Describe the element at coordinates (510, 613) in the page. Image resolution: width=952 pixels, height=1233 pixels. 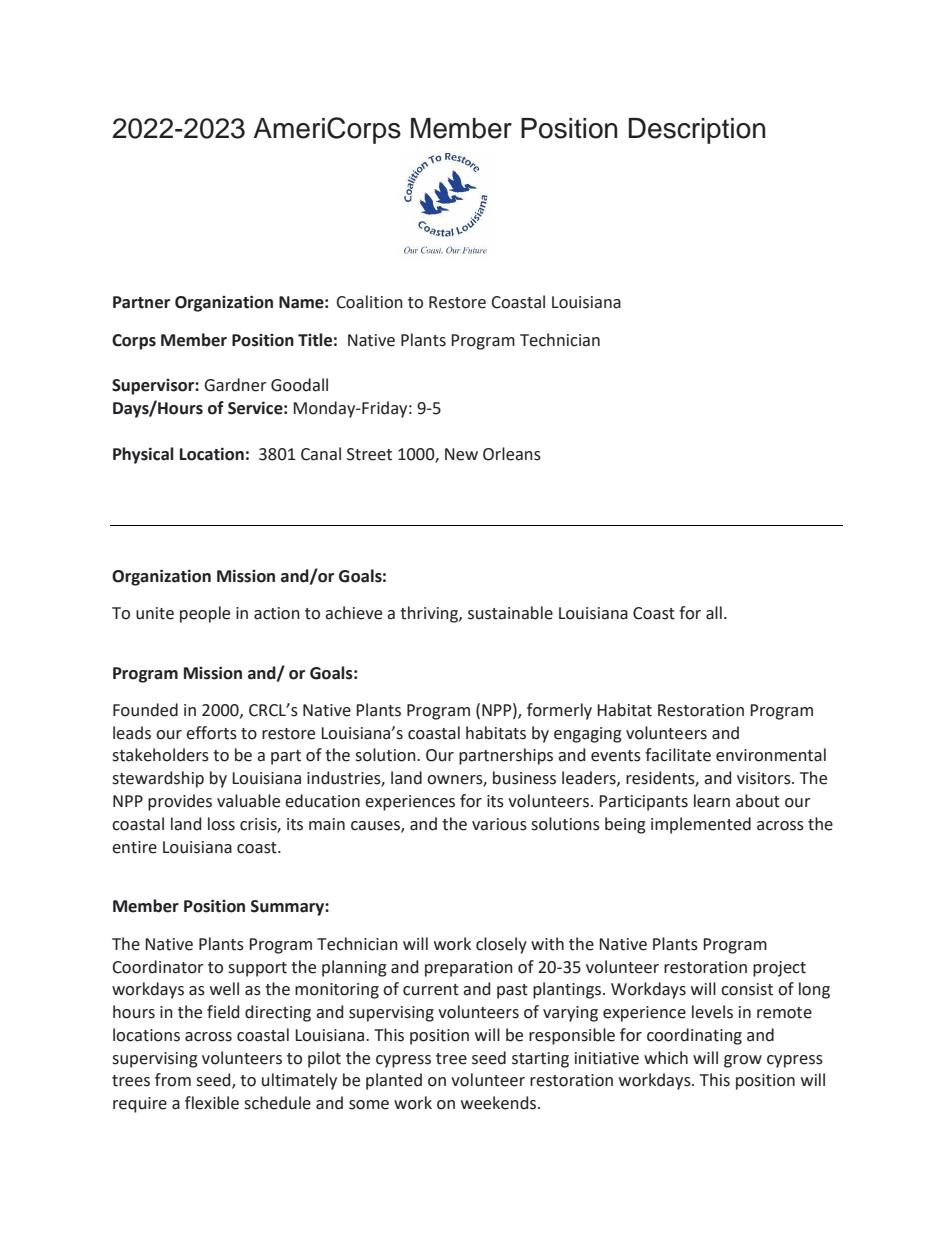
I see `sustainable` at that location.
